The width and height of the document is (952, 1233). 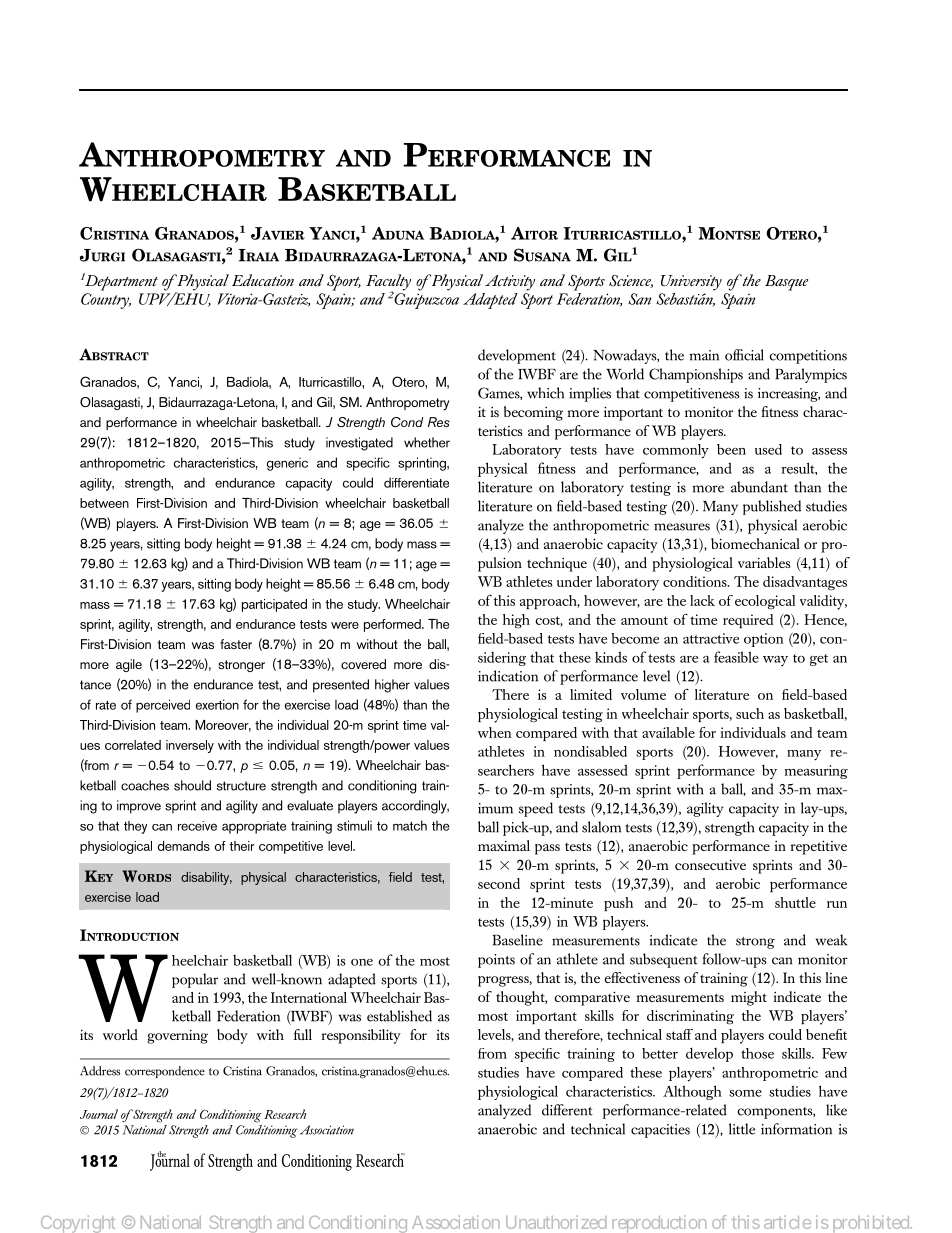 What do you see at coordinates (510, 283) in the document?
I see `Activity` at bounding box center [510, 283].
